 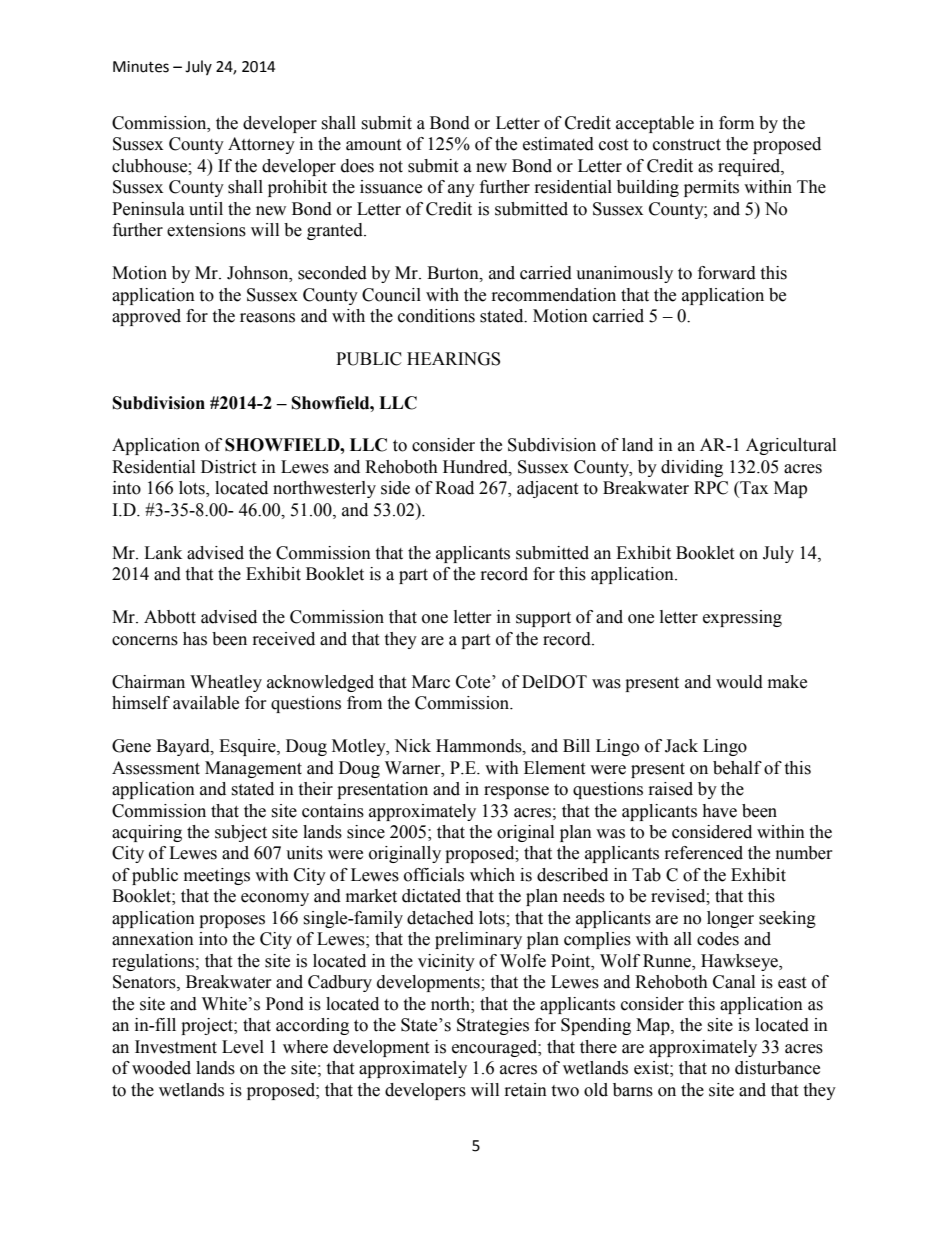 I want to click on Level, so click(x=243, y=1047).
